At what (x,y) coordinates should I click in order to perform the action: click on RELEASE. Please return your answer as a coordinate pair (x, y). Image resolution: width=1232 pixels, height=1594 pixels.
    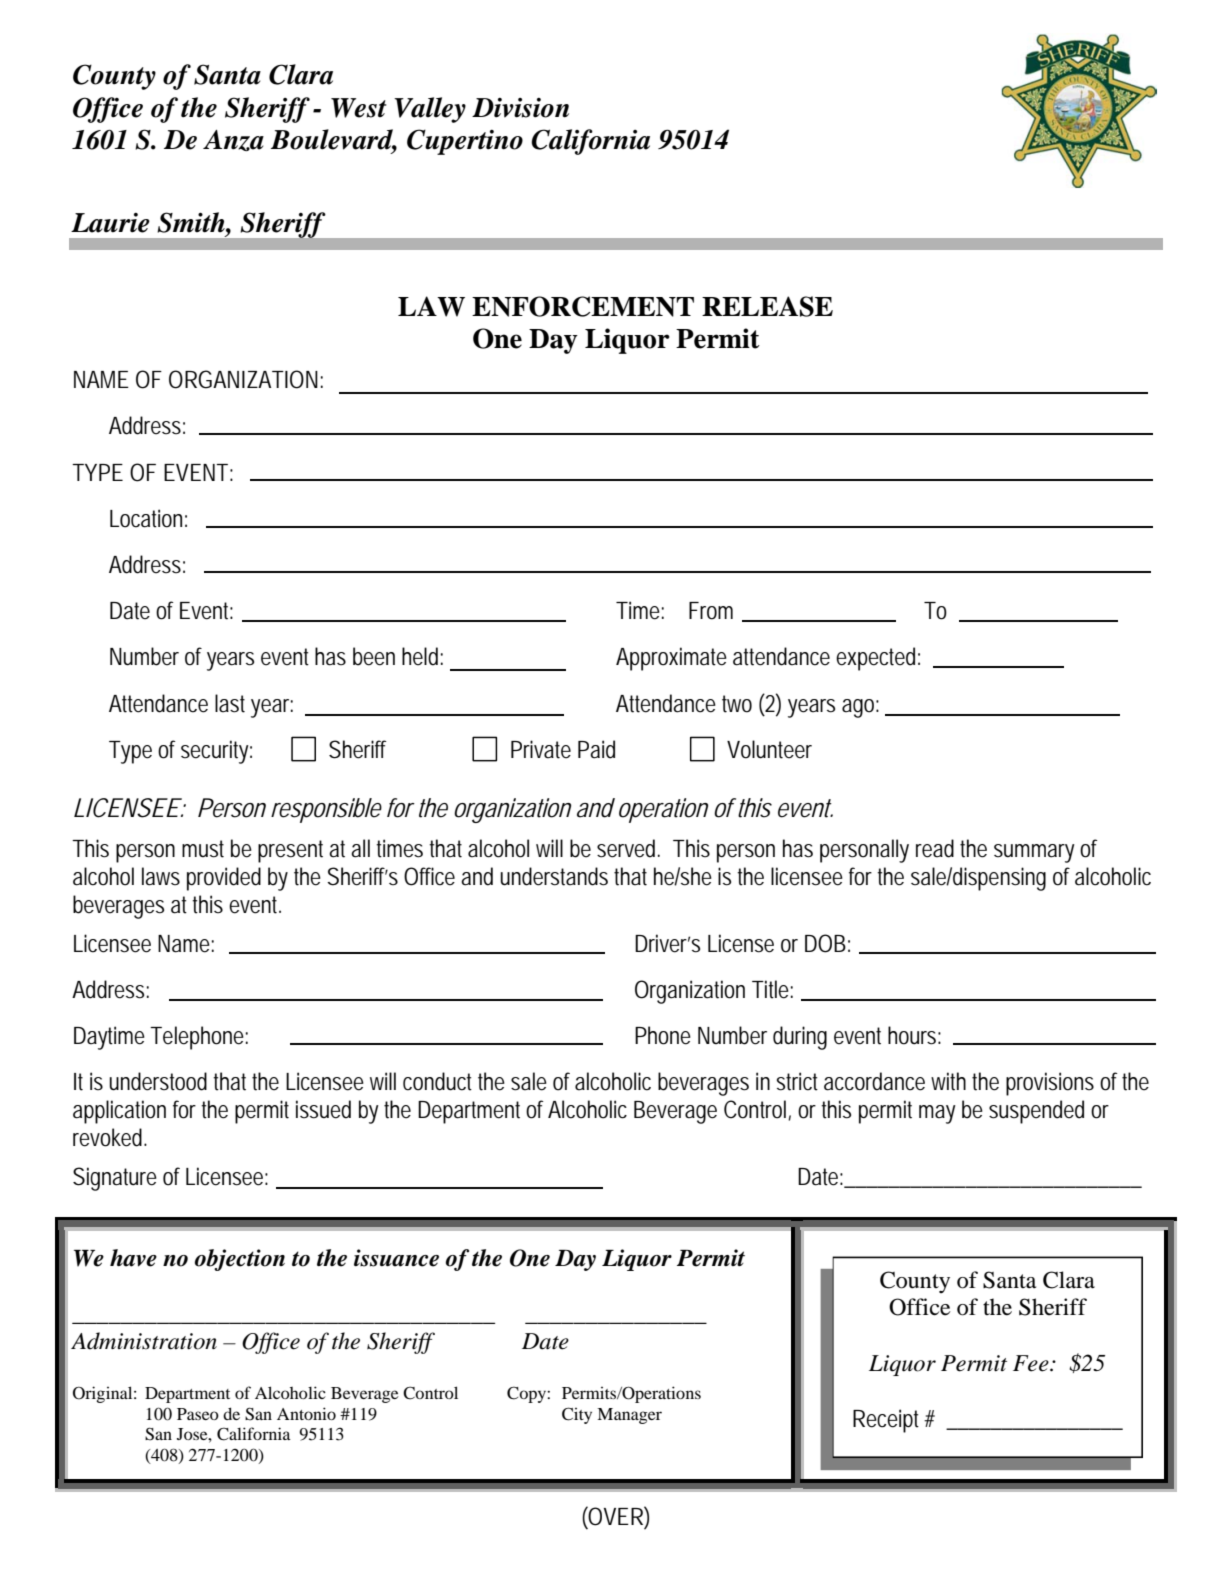
    Looking at the image, I should click on (767, 306).
